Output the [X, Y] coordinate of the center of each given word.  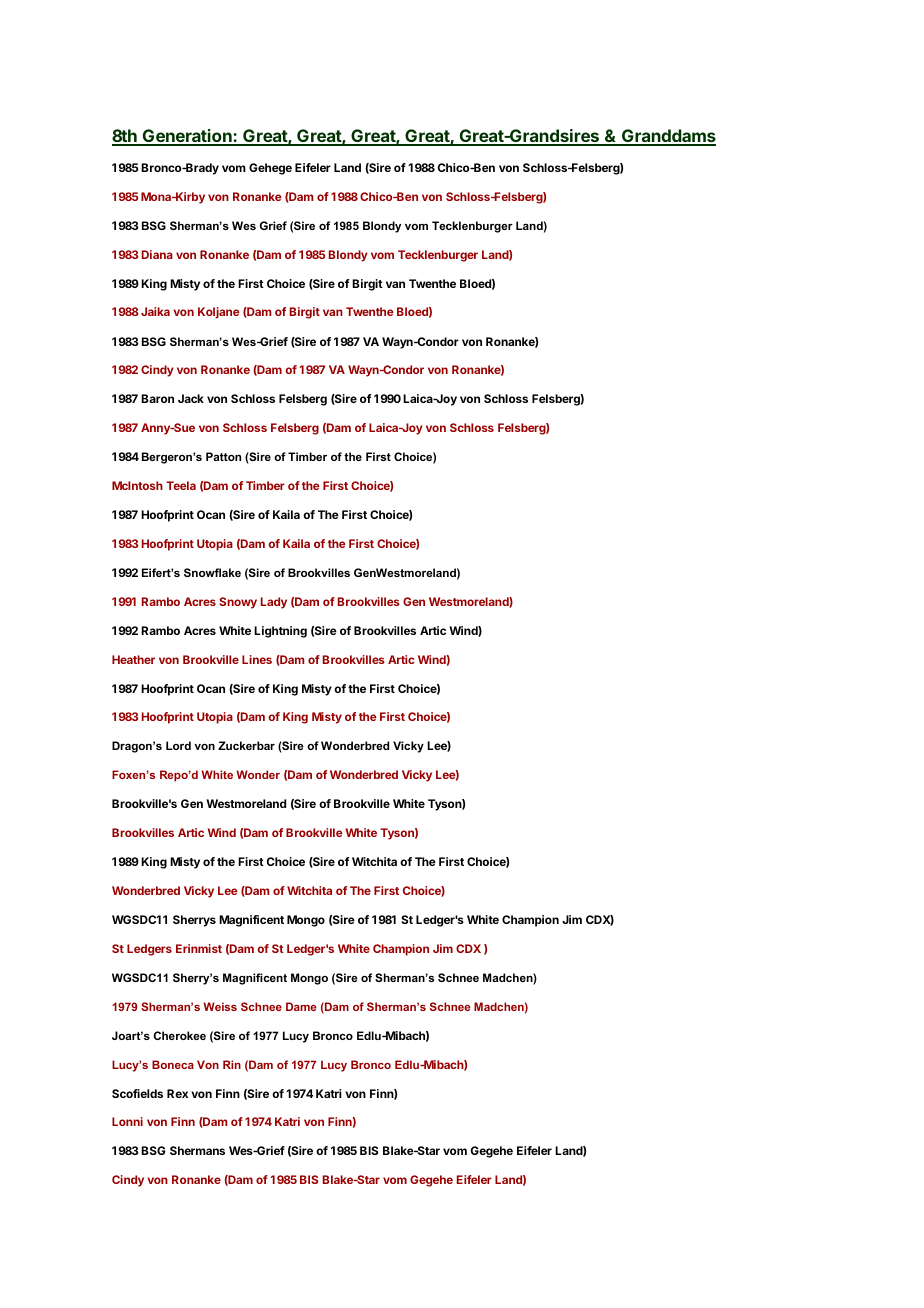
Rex [177, 1093]
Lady [274, 603]
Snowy [238, 603]
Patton [223, 456]
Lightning [280, 632]
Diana [157, 254]
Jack [191, 398]
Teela [181, 485]
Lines [257, 659]
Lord [178, 745]
